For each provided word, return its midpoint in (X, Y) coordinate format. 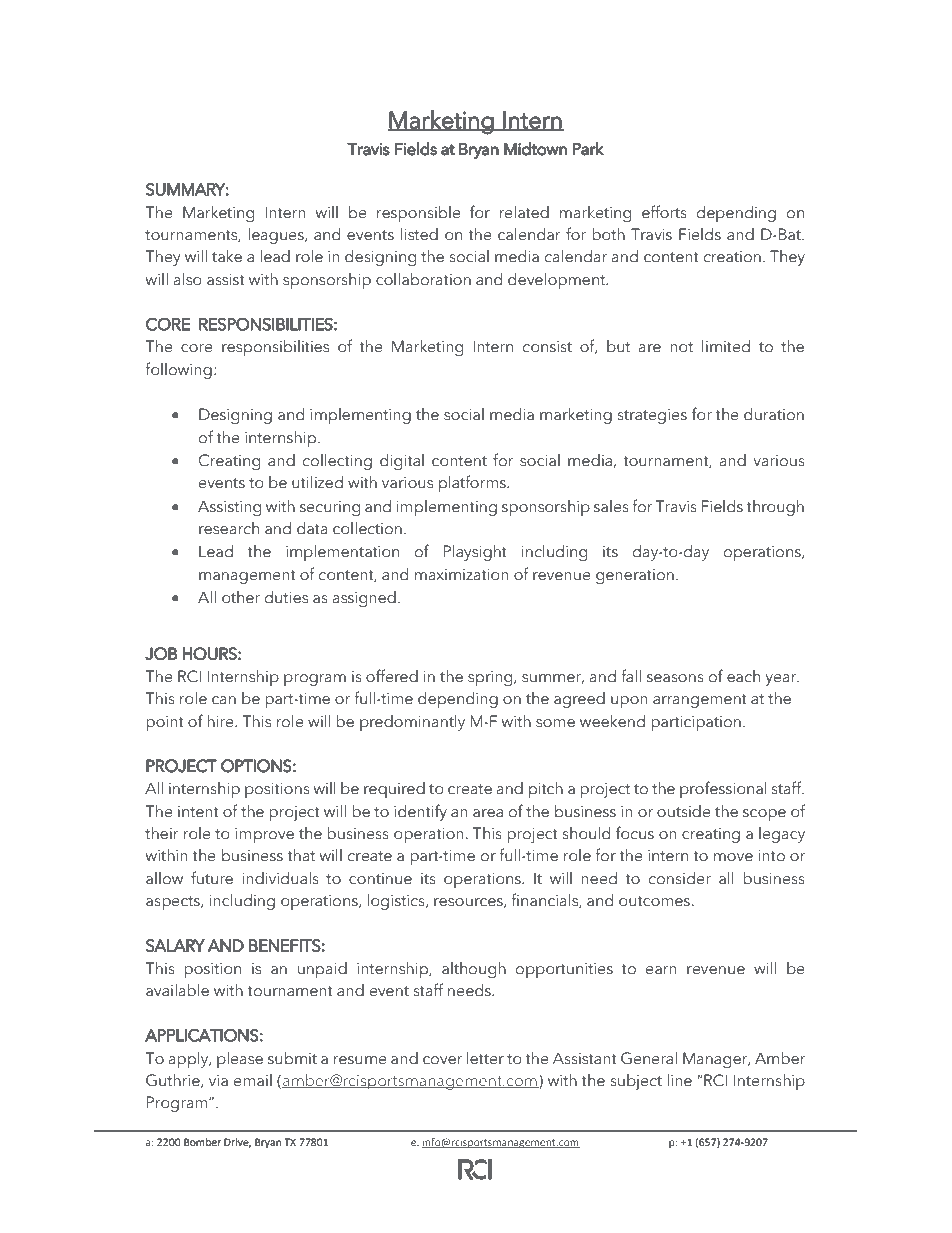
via (218, 1081)
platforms (473, 483)
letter (485, 1058)
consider (680, 878)
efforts (664, 212)
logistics (397, 902)
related (524, 212)
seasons (675, 678)
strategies (652, 416)
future (212, 878)
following (178, 370)
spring (491, 678)
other (241, 597)
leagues (277, 236)
